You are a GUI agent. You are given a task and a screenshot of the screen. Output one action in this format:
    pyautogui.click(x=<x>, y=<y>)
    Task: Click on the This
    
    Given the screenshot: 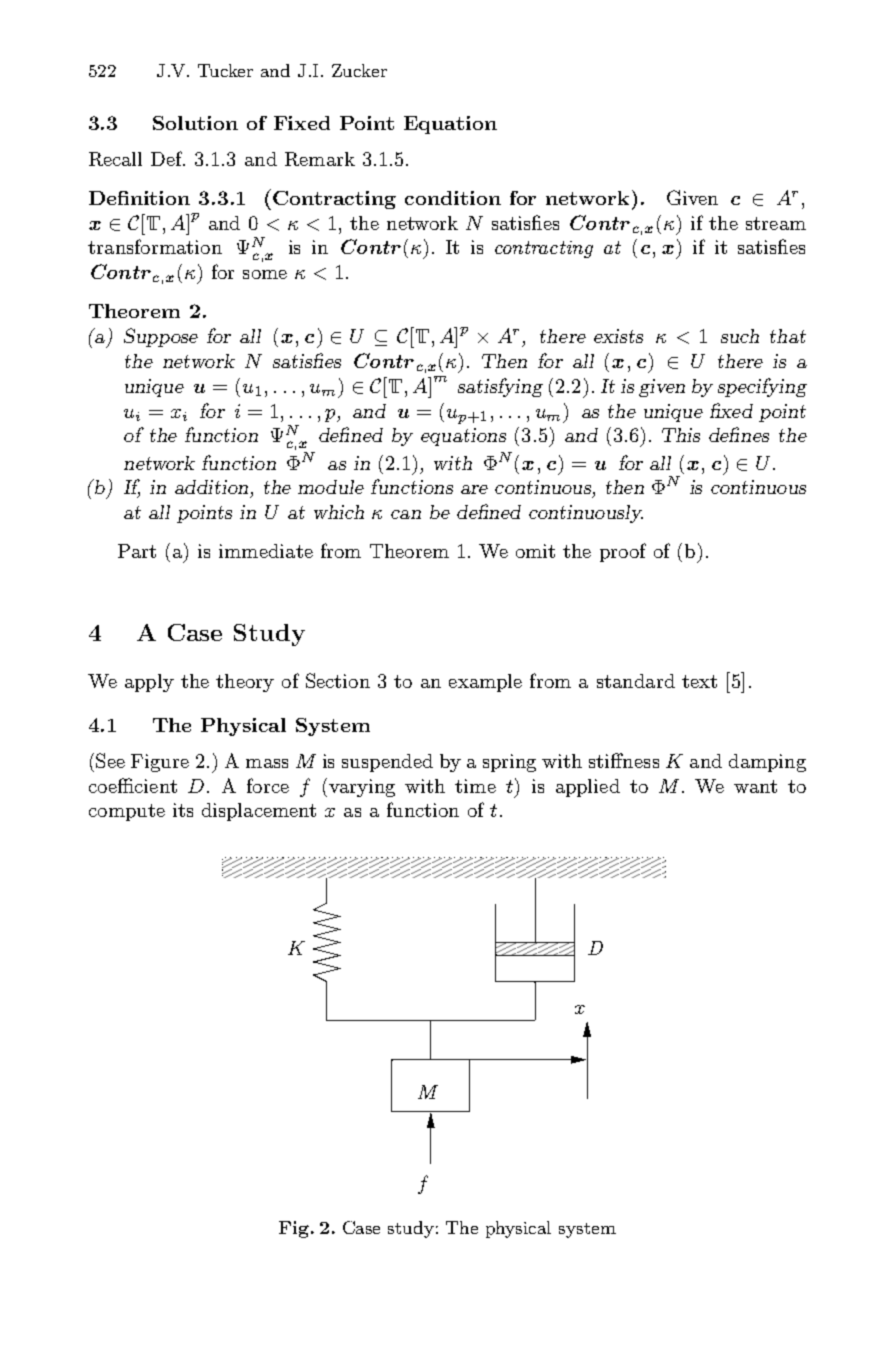 What is the action you would take?
    pyautogui.click(x=681, y=435)
